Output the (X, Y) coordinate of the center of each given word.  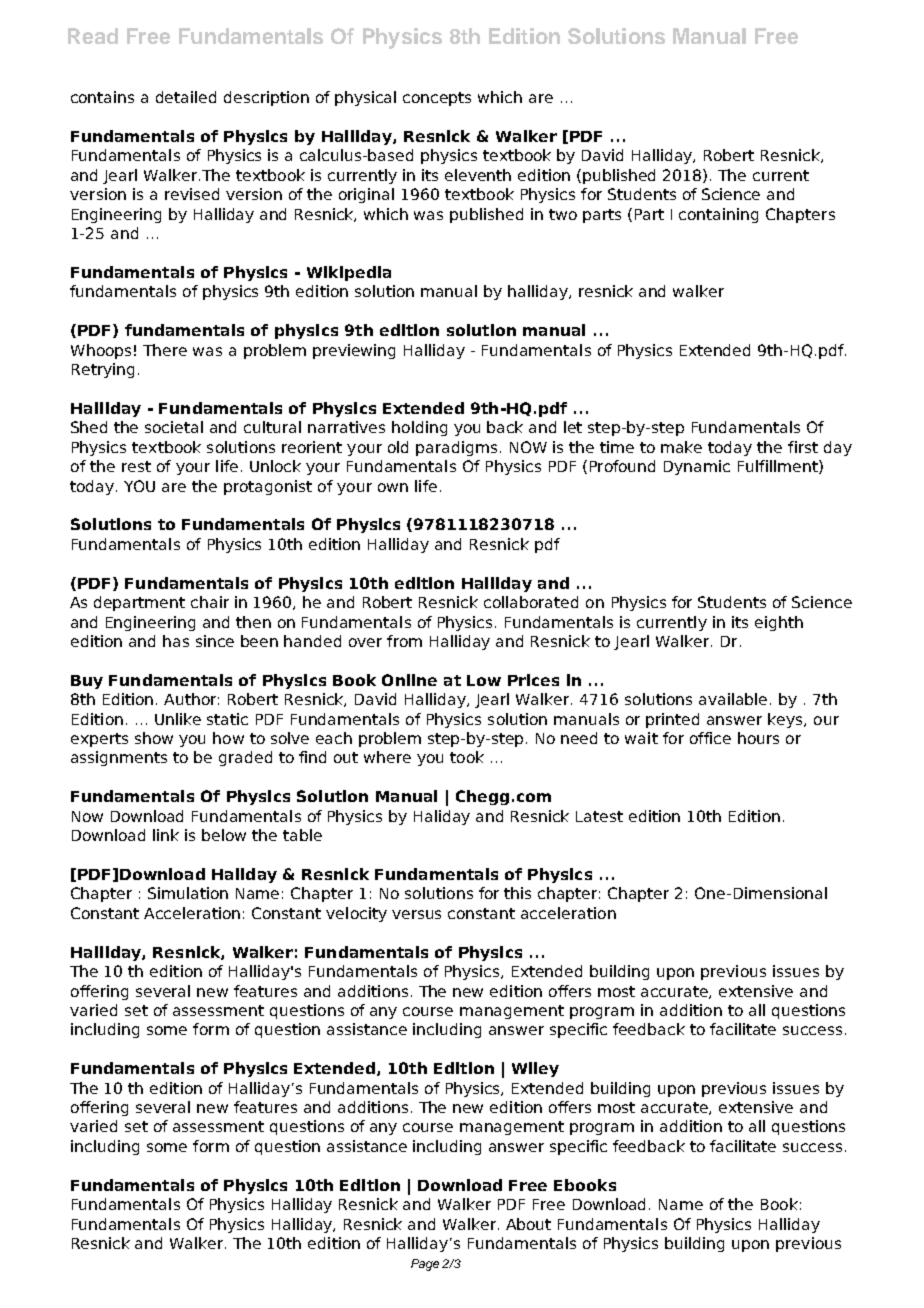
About (528, 1224)
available (733, 699)
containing (718, 215)
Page (425, 1265)
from (404, 641)
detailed (186, 97)
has (176, 641)
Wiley (535, 1069)
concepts (437, 99)
